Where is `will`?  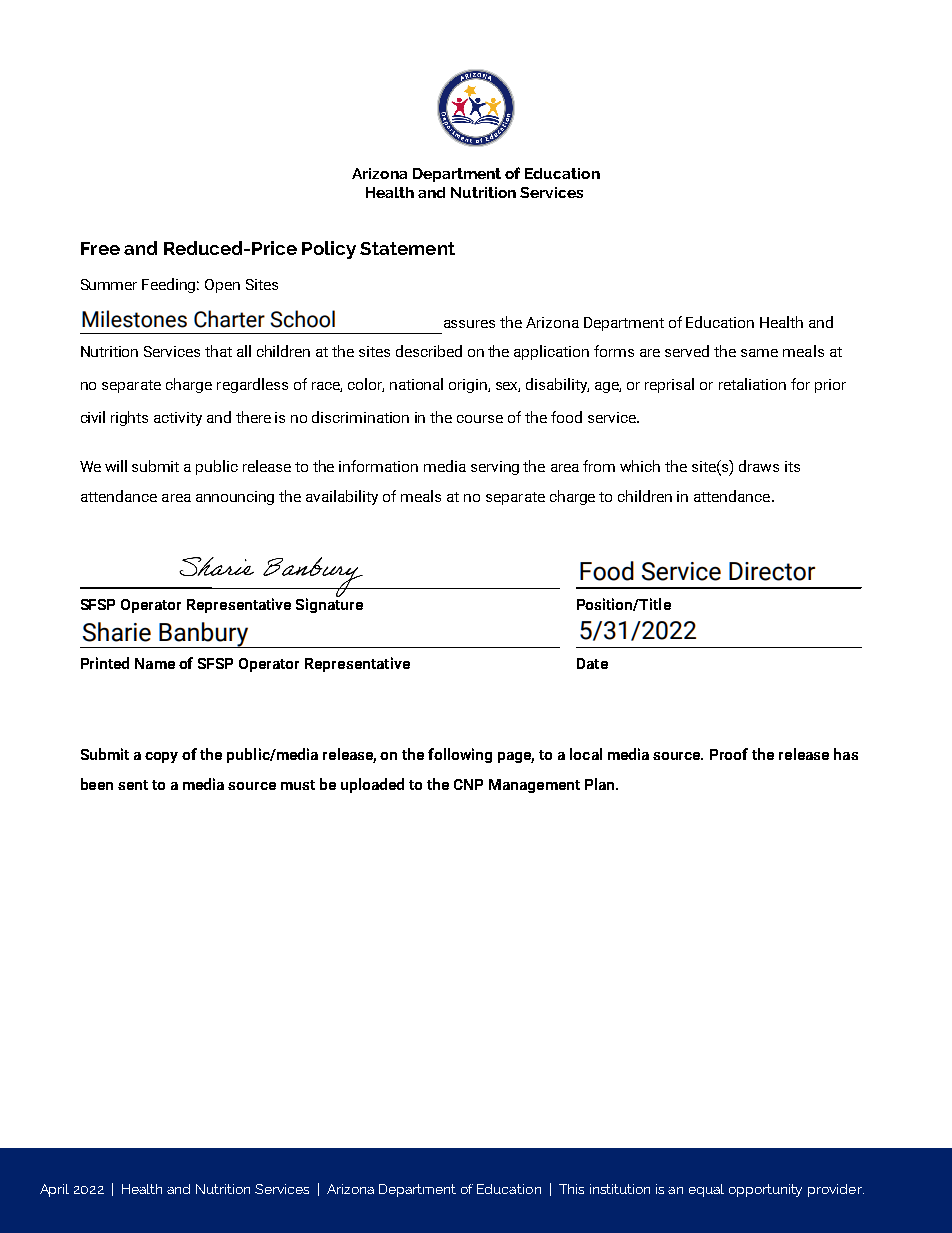 will is located at coordinates (116, 466).
